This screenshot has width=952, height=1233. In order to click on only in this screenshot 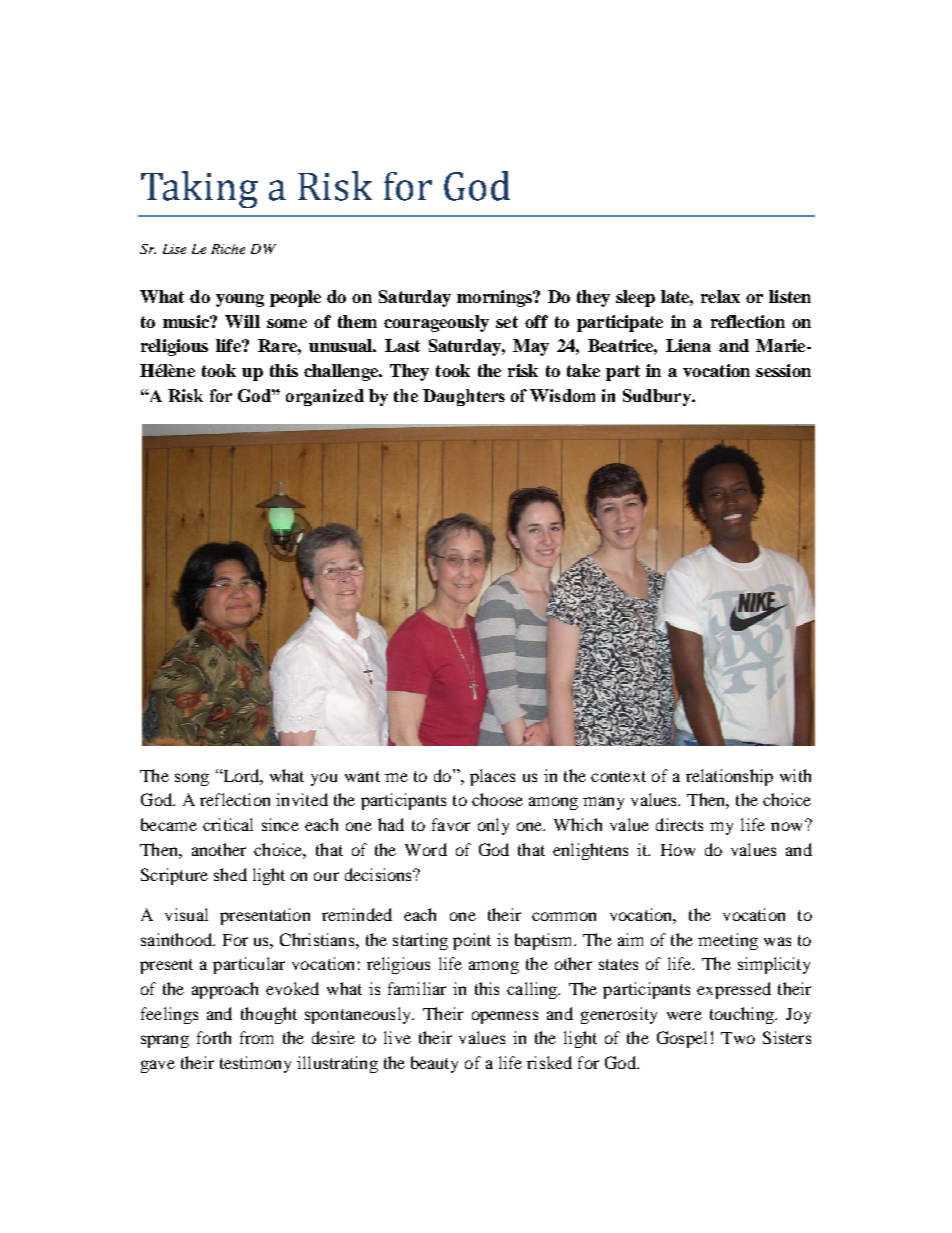, I will do `click(493, 826)`.
